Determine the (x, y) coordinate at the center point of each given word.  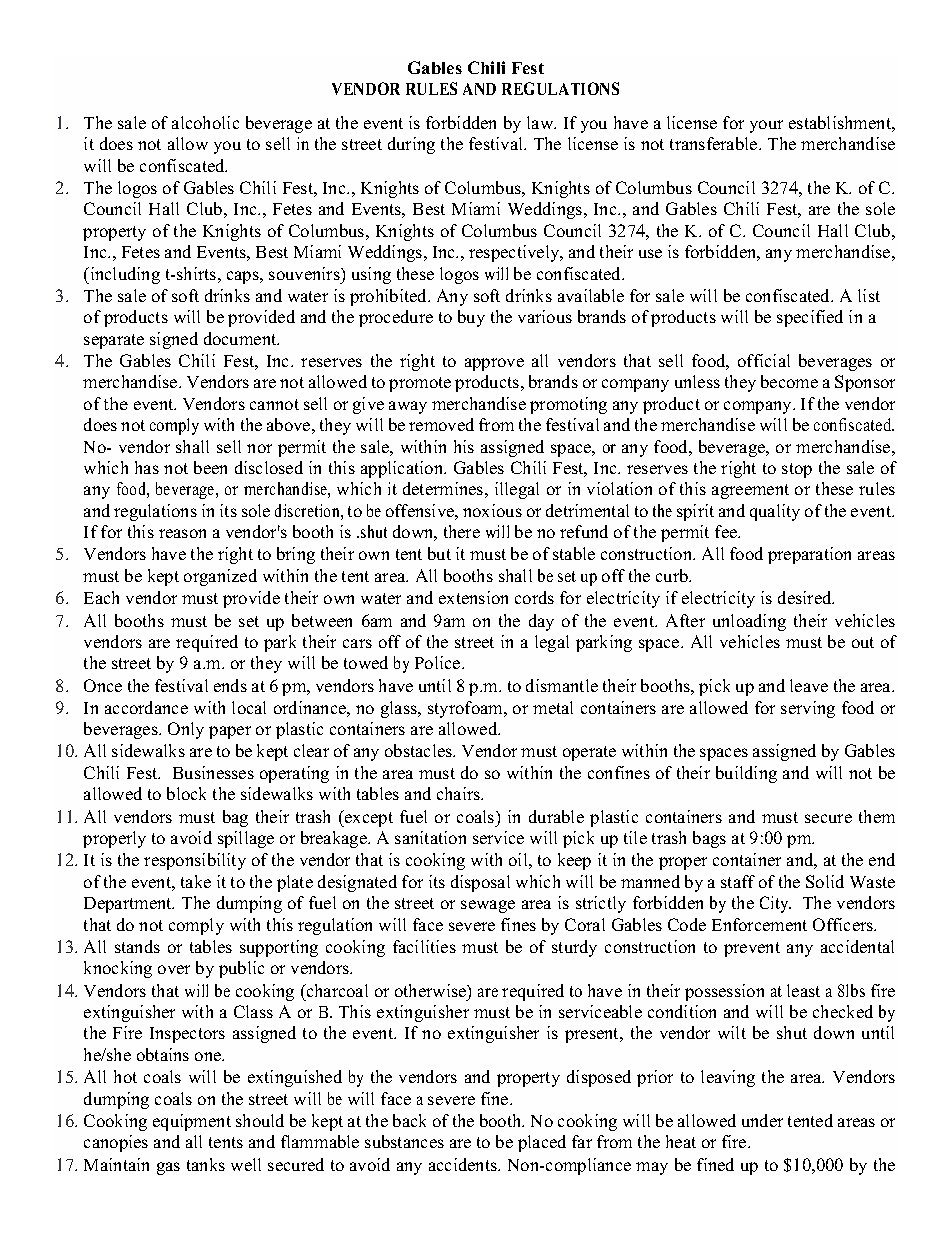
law (541, 122)
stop (797, 470)
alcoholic (205, 122)
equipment (192, 1122)
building (746, 774)
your (766, 126)
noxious (492, 510)
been (210, 467)
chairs (460, 793)
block (186, 793)
